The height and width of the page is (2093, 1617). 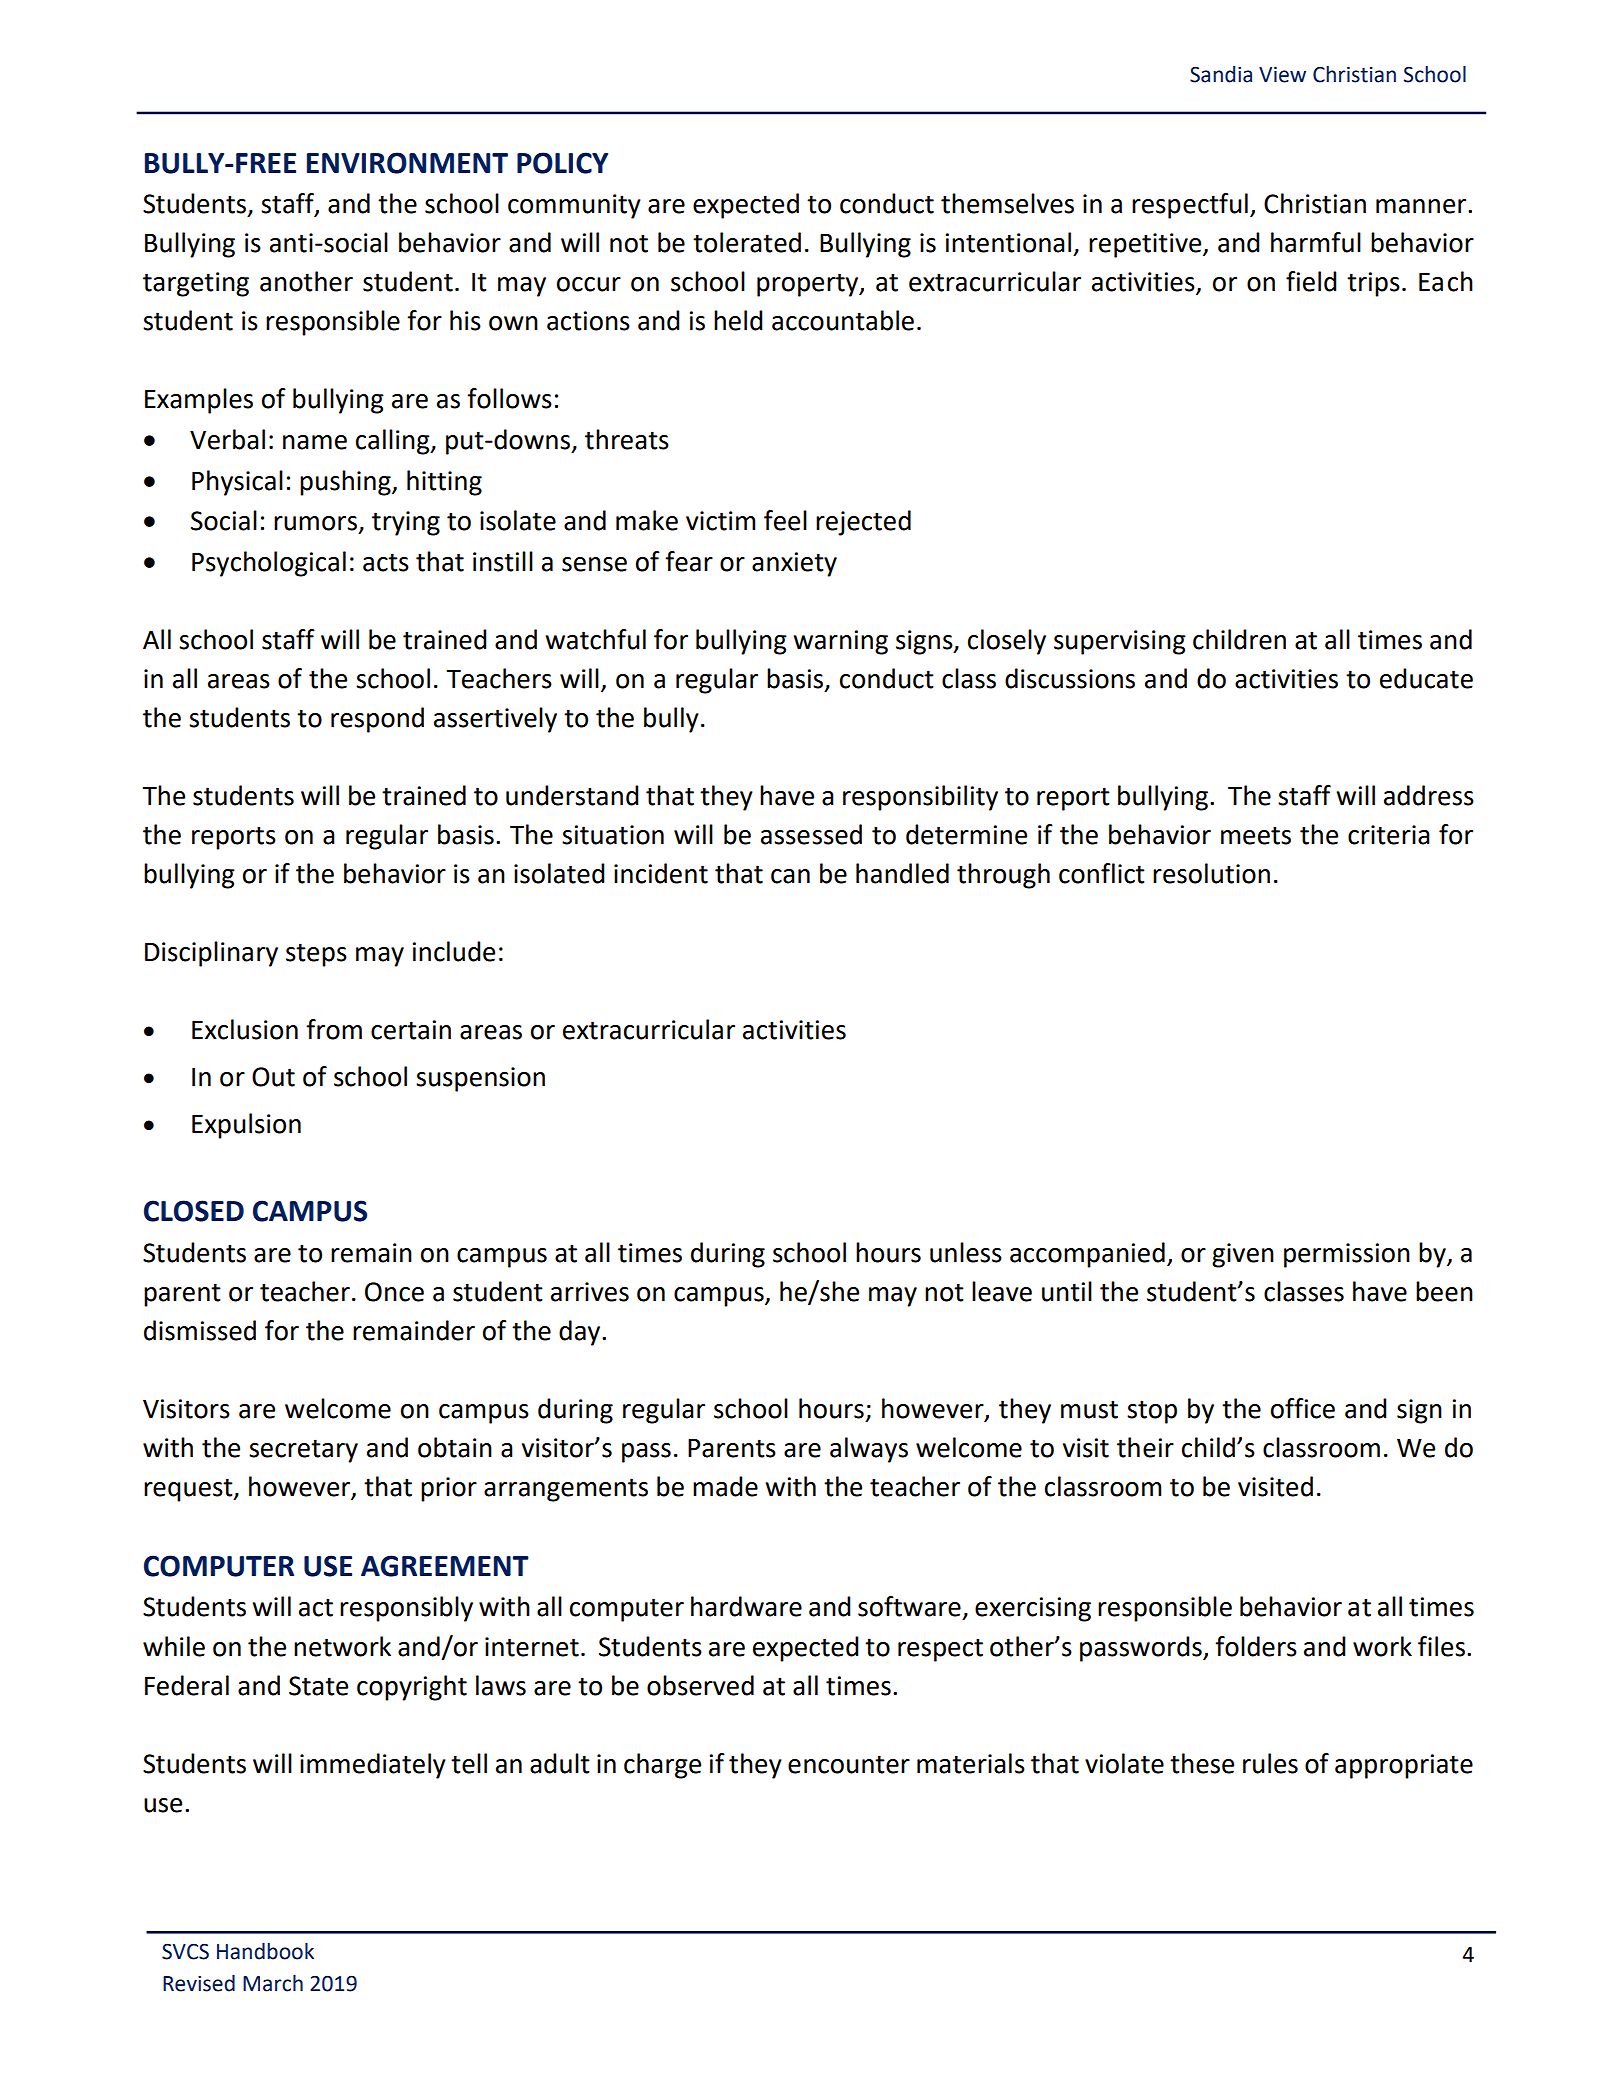 I want to click on office, so click(x=1303, y=1408).
